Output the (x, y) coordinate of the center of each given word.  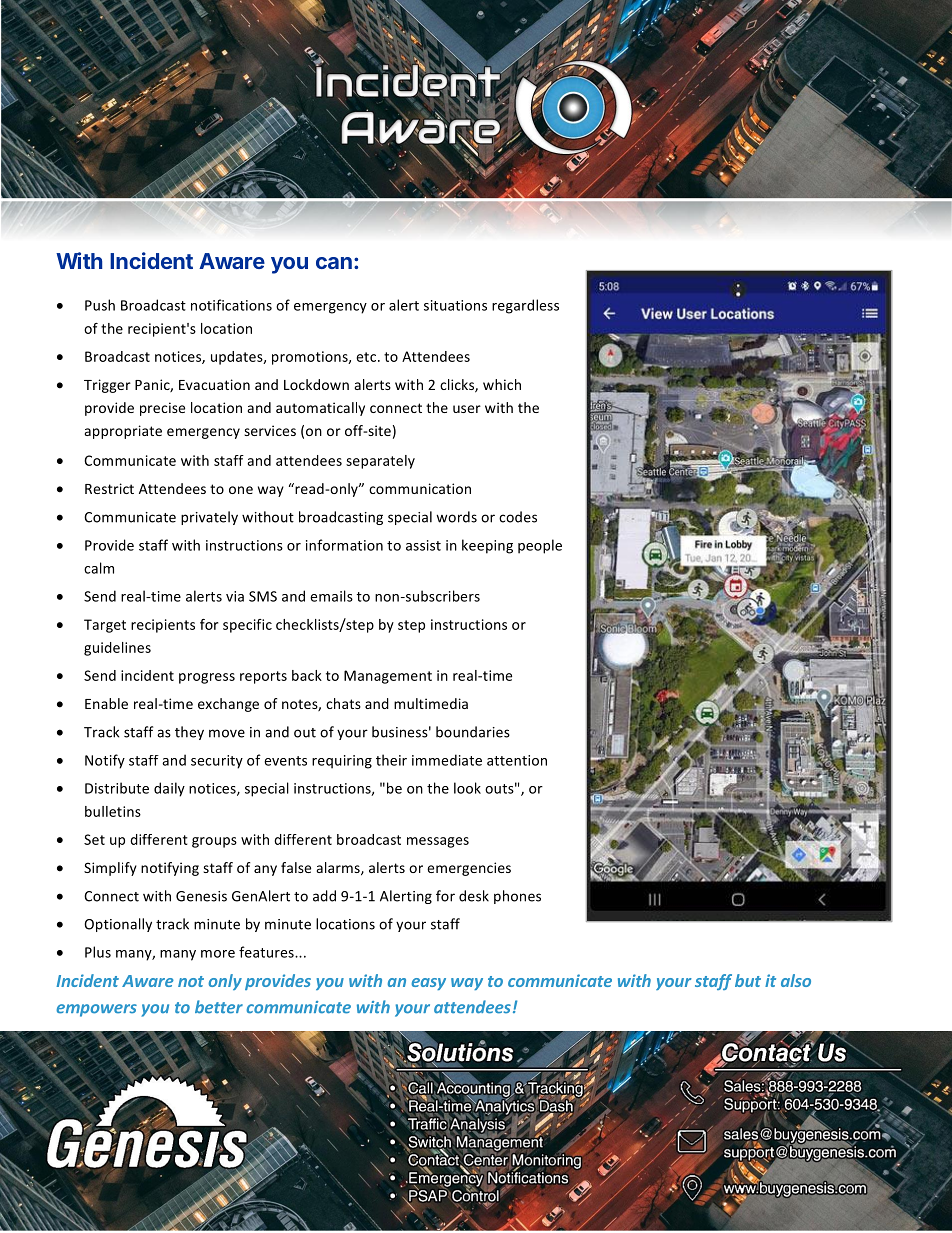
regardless (525, 306)
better (219, 1007)
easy (428, 984)
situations (455, 305)
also (796, 980)
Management (388, 677)
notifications (231, 305)
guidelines (117, 649)
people (540, 546)
